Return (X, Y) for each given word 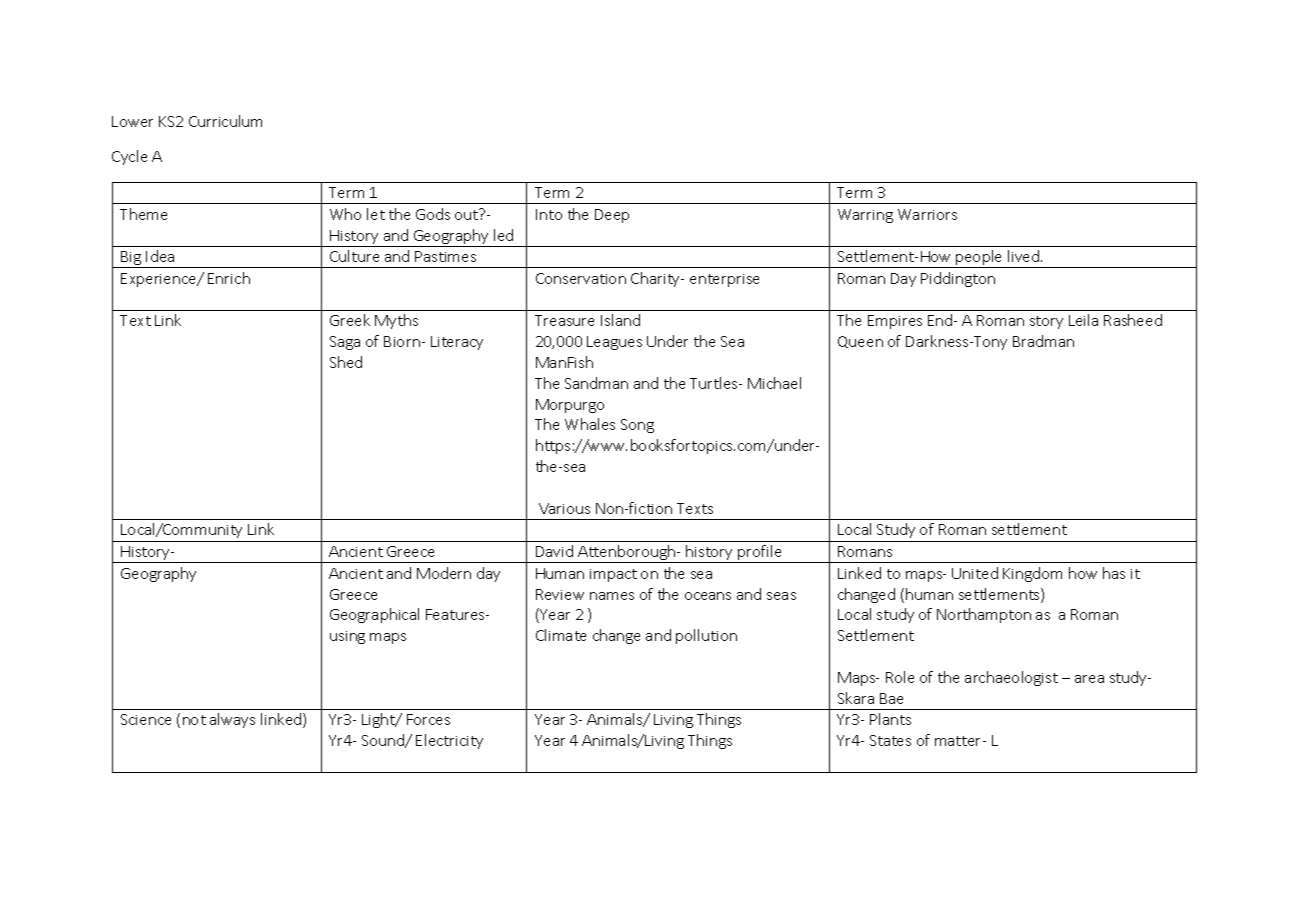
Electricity (449, 741)
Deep (612, 216)
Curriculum (225, 121)
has (1114, 573)
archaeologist (1011, 678)
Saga (345, 343)
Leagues (614, 343)
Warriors (927, 214)
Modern (444, 573)
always (232, 720)
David (554, 551)
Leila (1083, 320)
